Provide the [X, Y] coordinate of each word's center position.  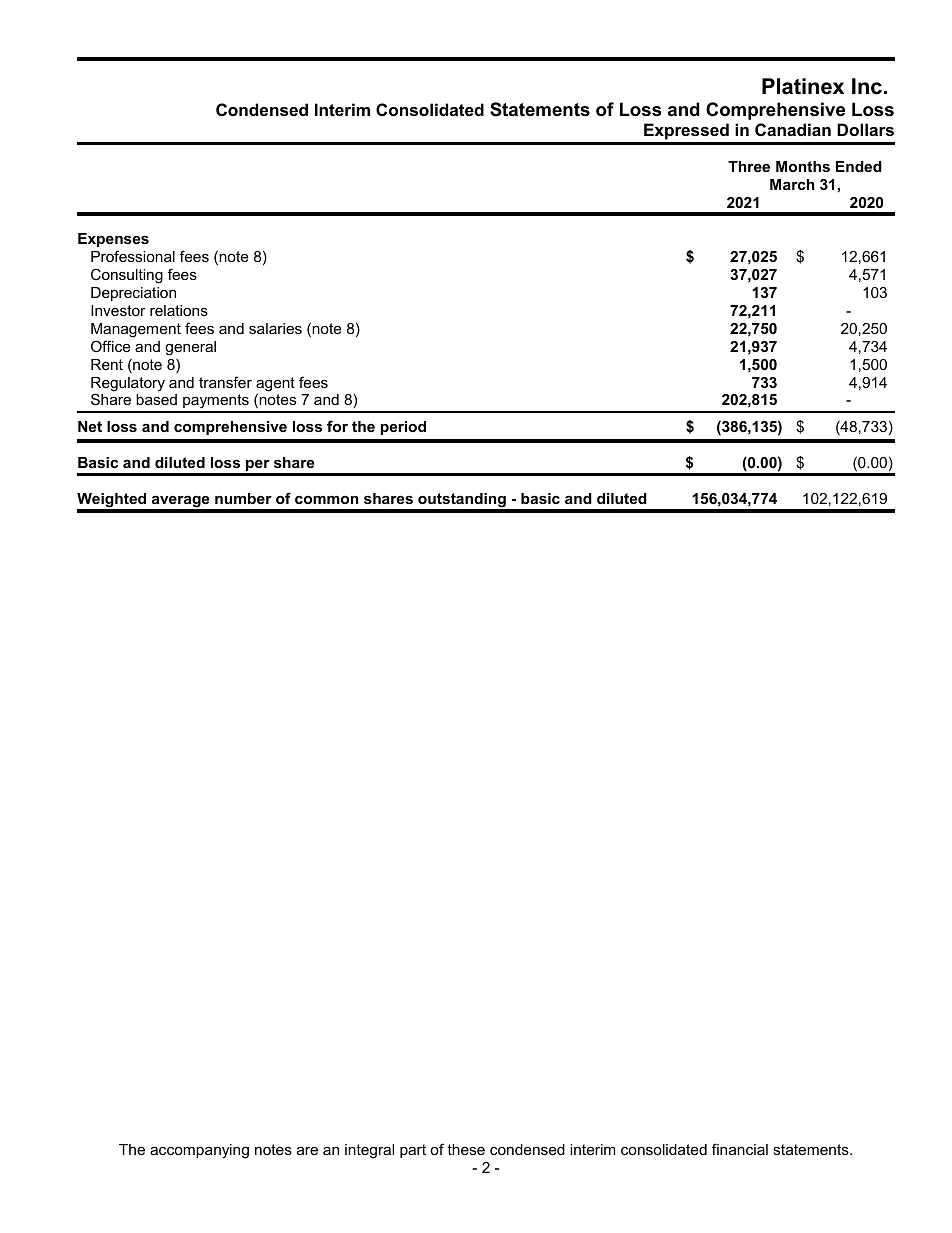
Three [749, 166]
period [403, 428]
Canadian [793, 129]
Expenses [113, 240]
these [466, 1149]
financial [740, 1149]
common [326, 500]
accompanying [199, 1151]
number [243, 498]
